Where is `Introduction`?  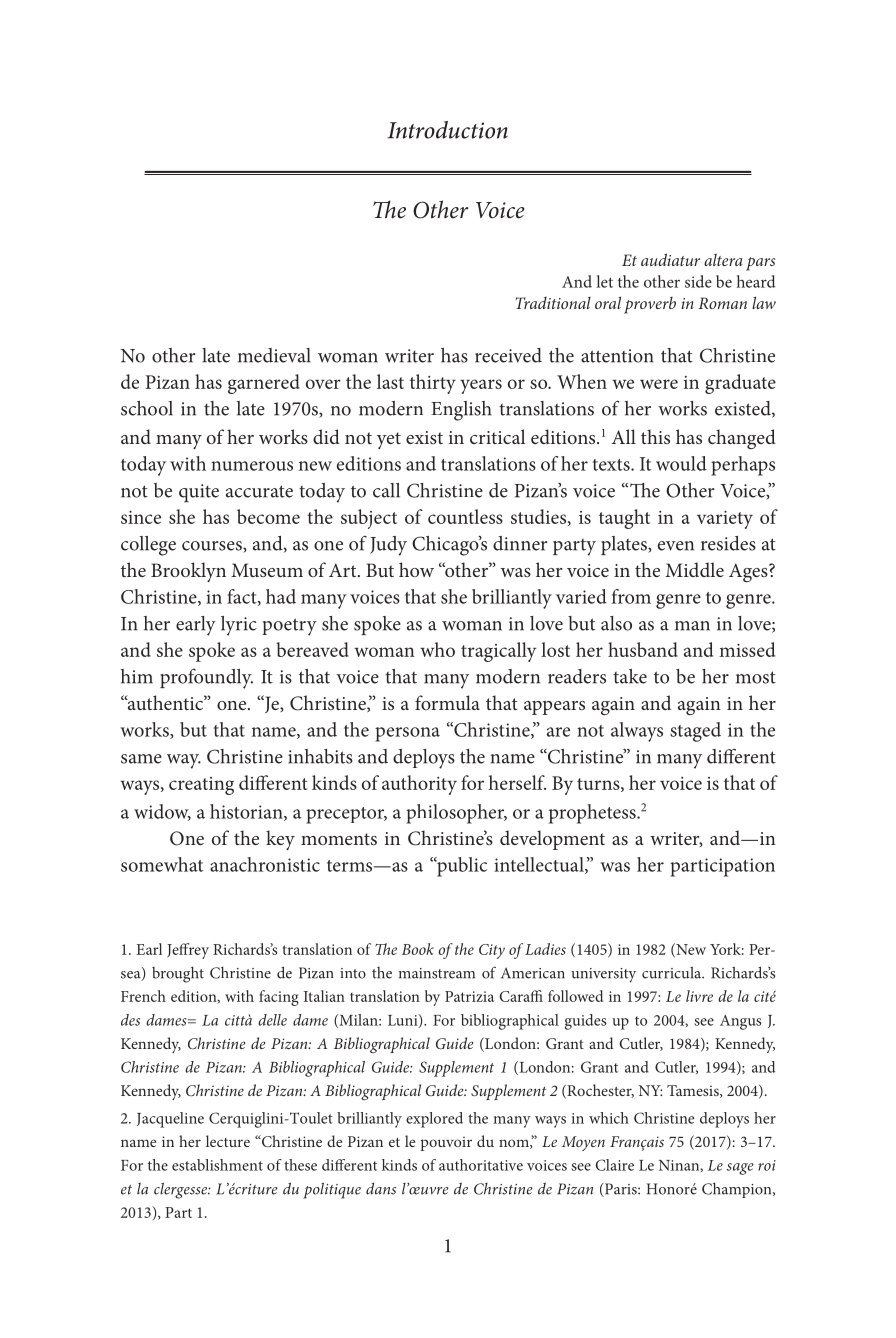 Introduction is located at coordinates (448, 130).
